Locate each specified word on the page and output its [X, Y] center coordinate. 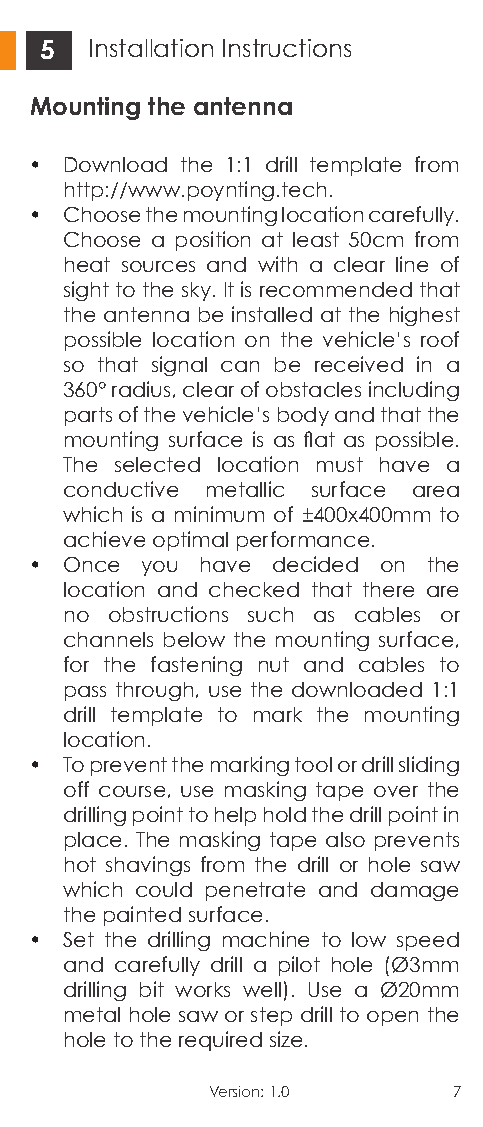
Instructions [287, 48]
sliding [429, 766]
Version [236, 1091]
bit [152, 989]
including [414, 391]
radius [141, 389]
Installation [151, 48]
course [132, 791]
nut [274, 664]
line [412, 264]
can [240, 366]
